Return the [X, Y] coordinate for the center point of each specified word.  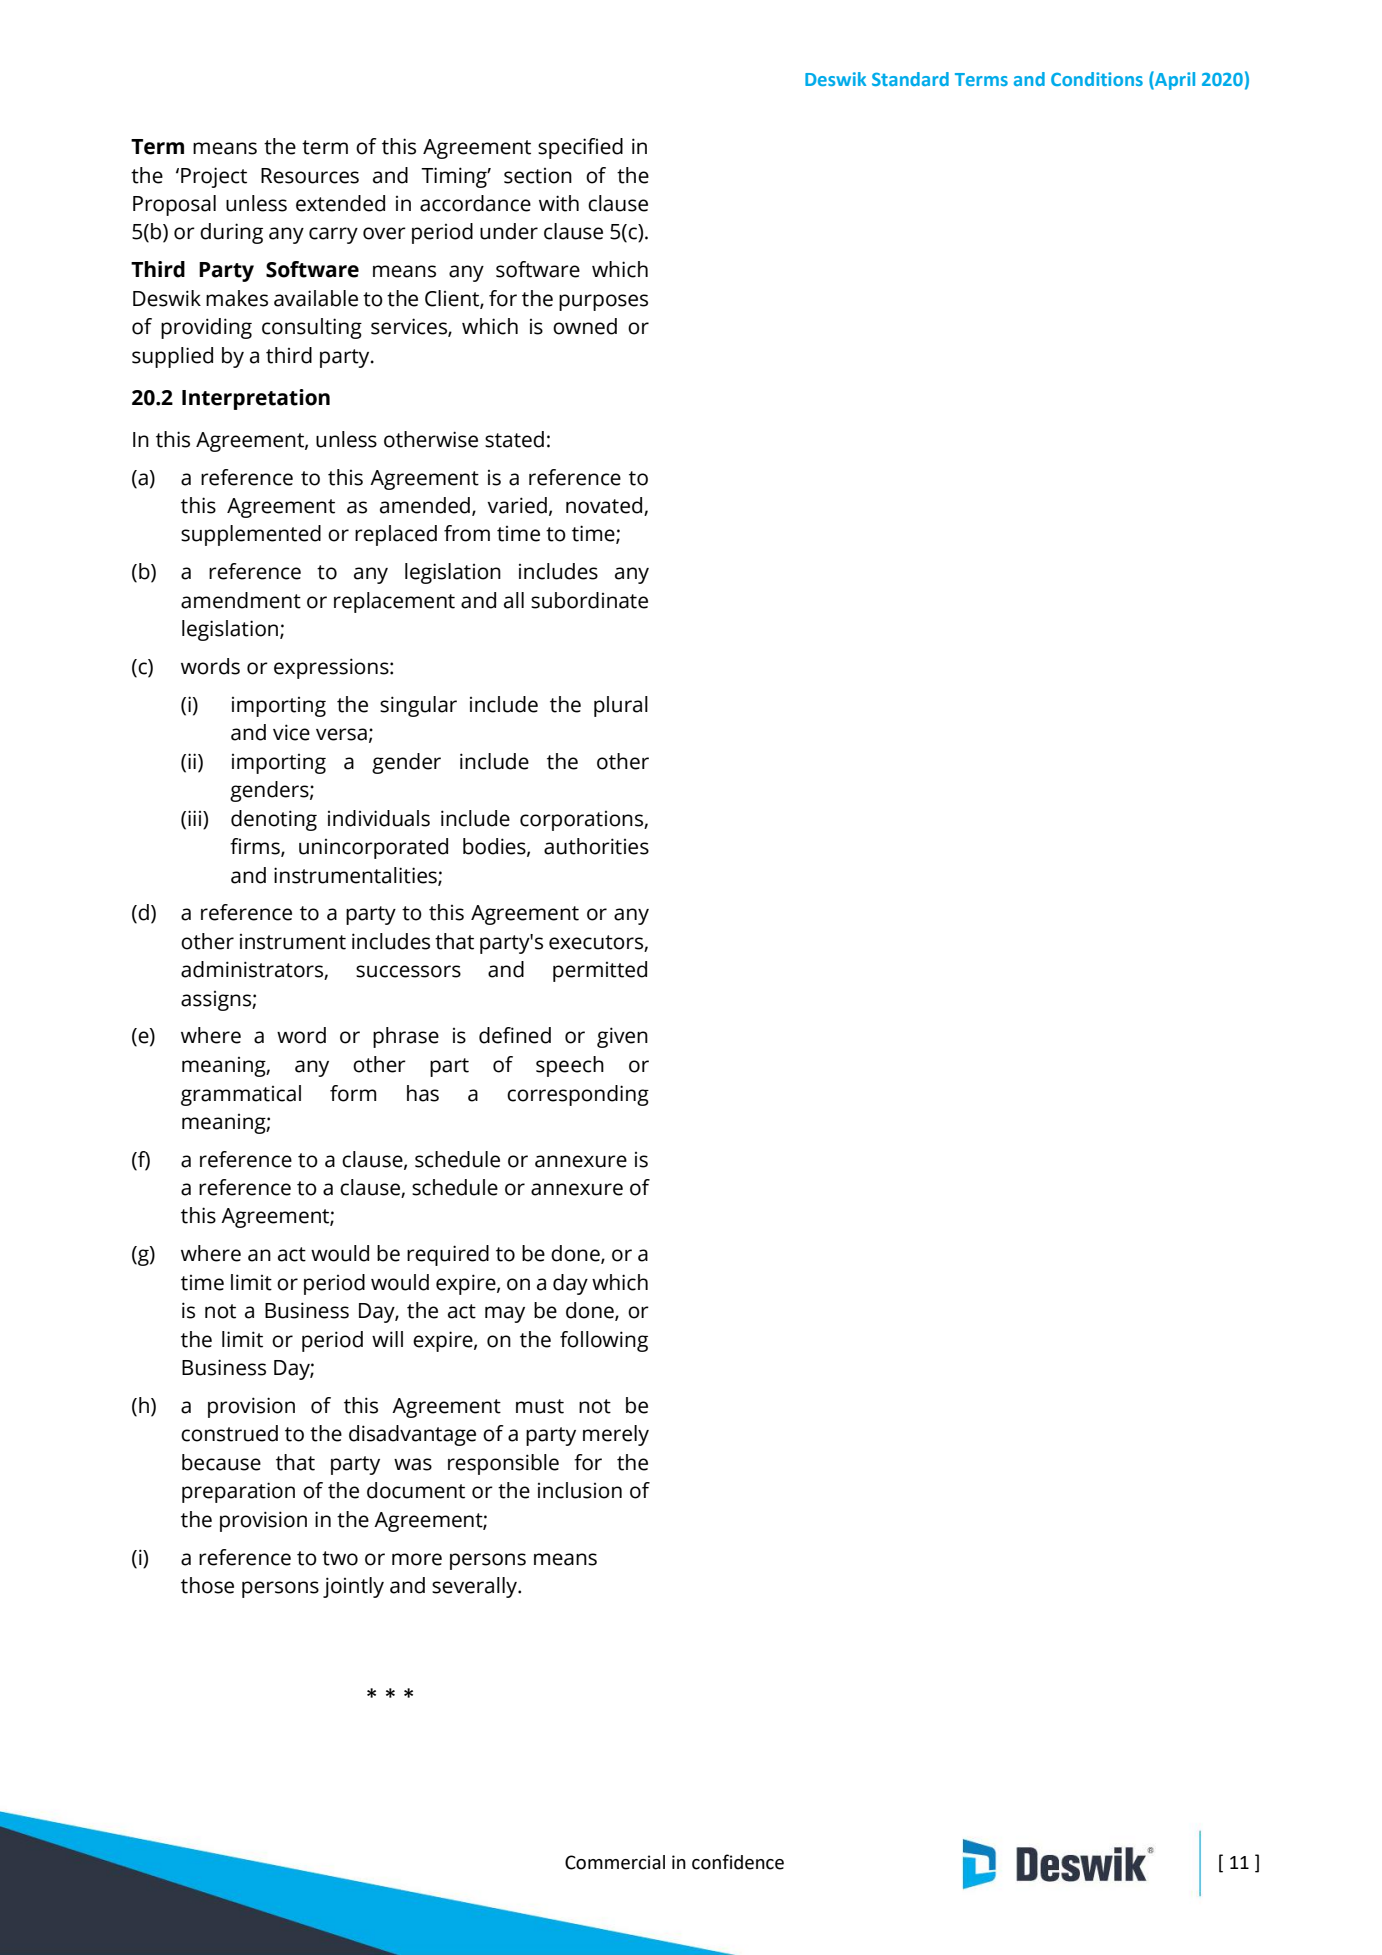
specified [580, 148]
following [604, 1341]
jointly [353, 1587]
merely [616, 1435]
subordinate [589, 600]
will [387, 1339]
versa [341, 734]
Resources [310, 176]
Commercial [615, 1862]
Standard [910, 79]
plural [621, 706]
